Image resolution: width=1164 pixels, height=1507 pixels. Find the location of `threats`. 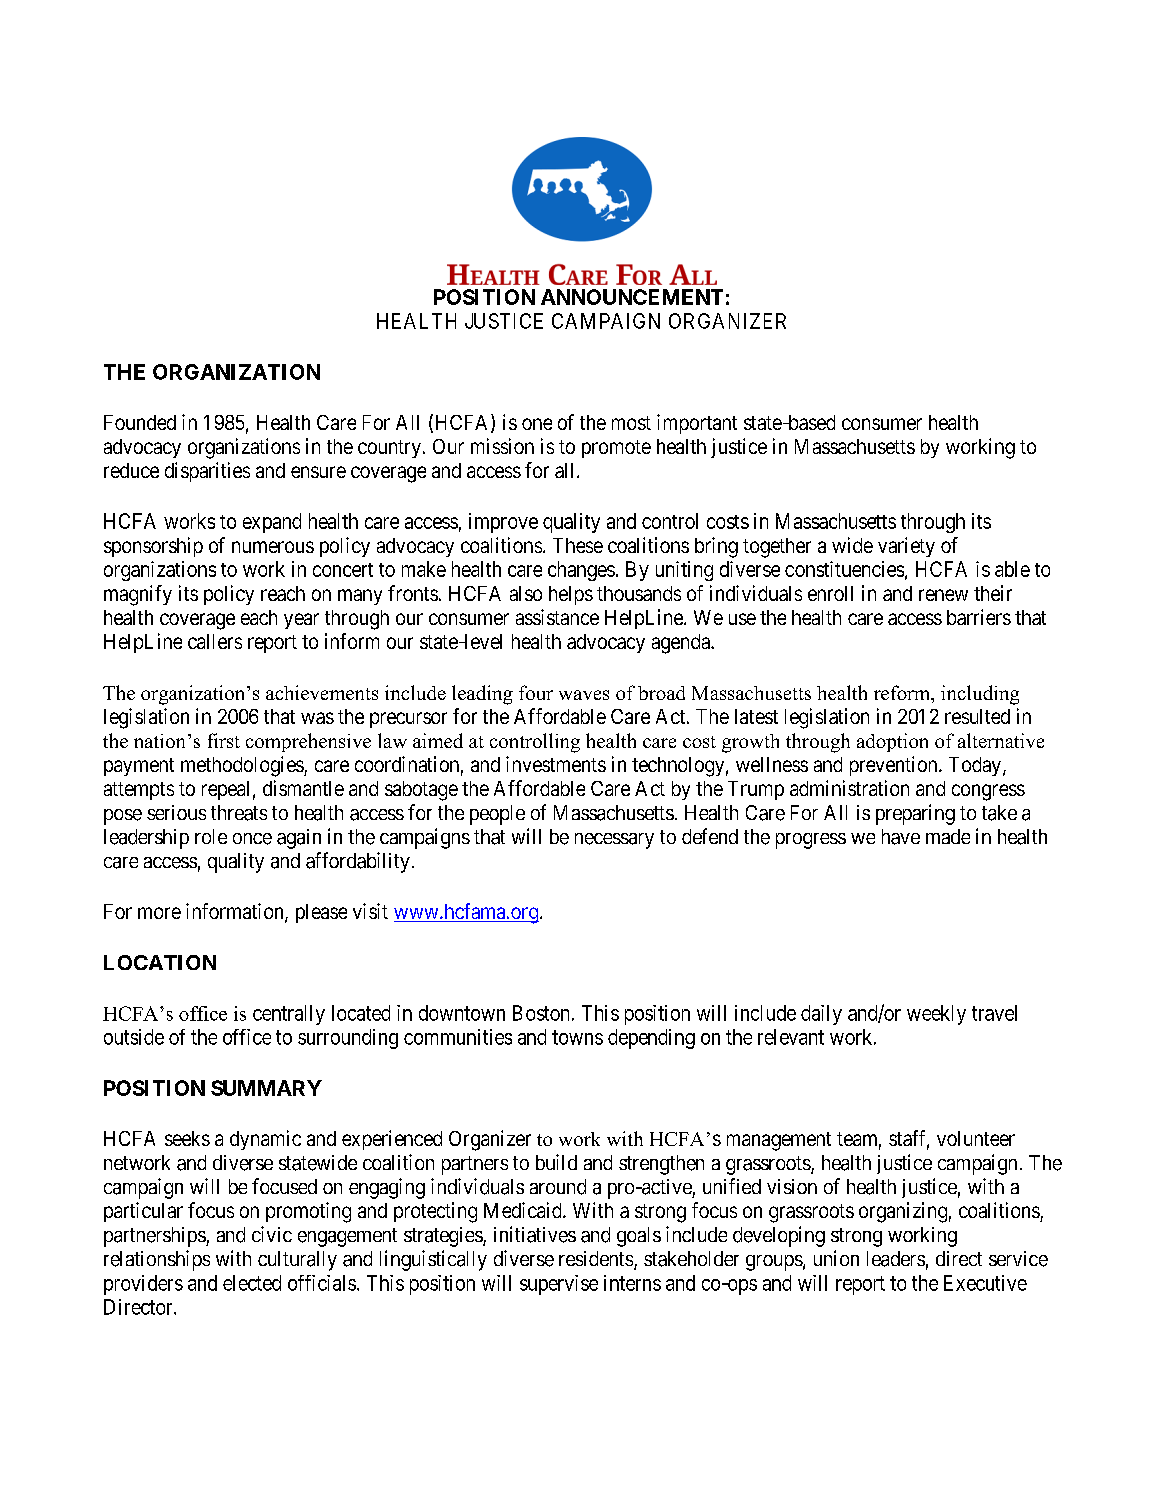

threats is located at coordinates (239, 813).
